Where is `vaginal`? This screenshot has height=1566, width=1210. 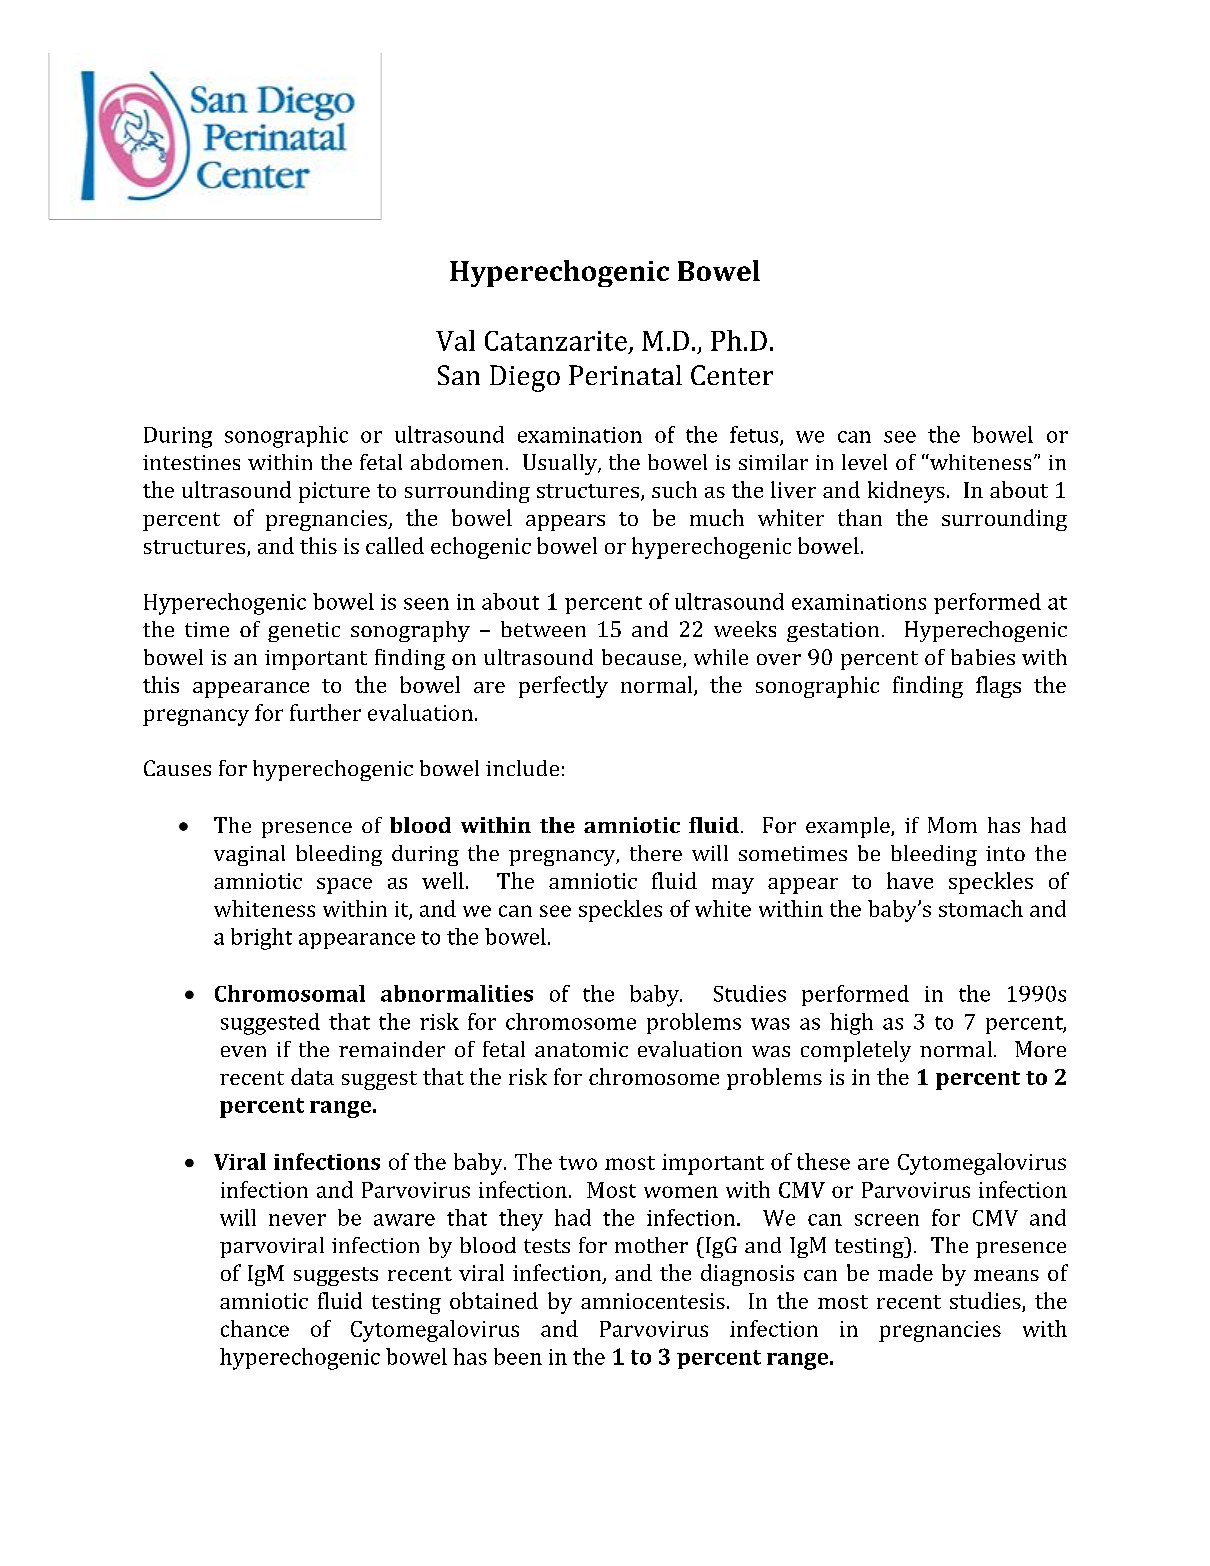 vaginal is located at coordinates (249, 855).
